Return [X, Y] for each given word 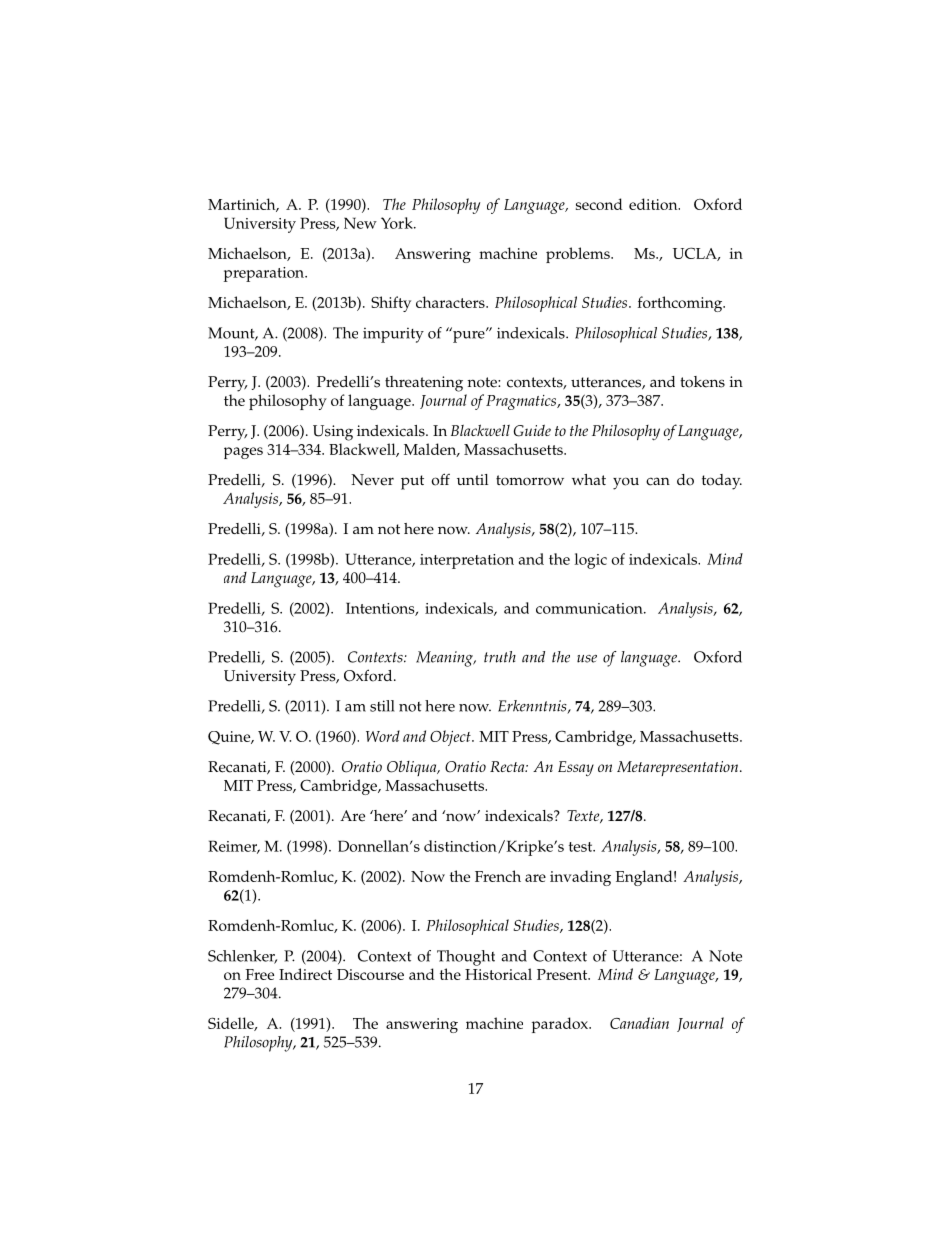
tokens [702, 382]
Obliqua [413, 768]
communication [590, 608]
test [582, 847]
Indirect [305, 974]
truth [500, 657]
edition [654, 204]
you [626, 483]
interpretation [467, 561]
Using [333, 433]
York [398, 223]
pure [469, 335]
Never [372, 480]
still [382, 706]
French [498, 876]
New [360, 223]
